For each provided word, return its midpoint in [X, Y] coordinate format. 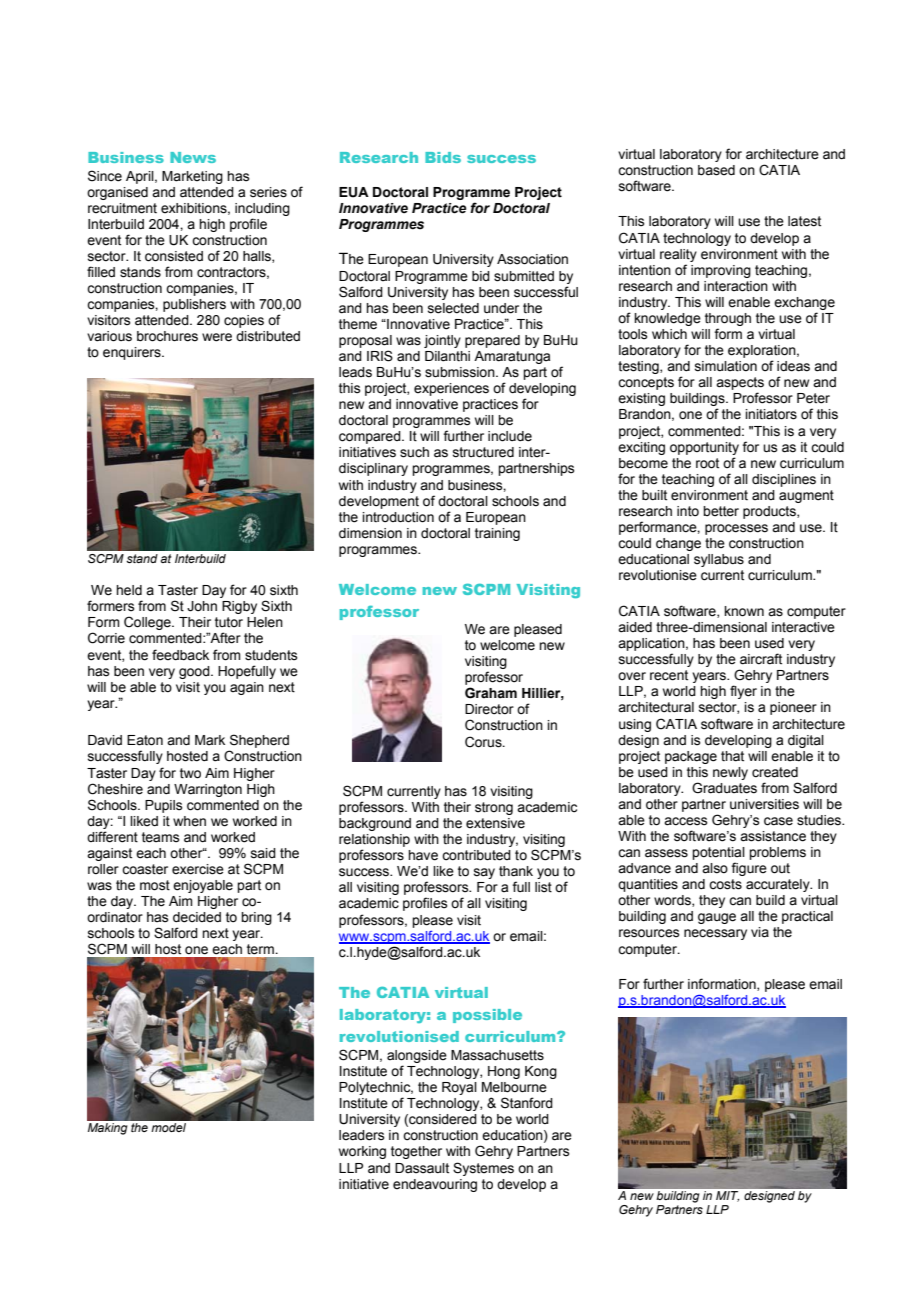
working [362, 1152]
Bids [443, 157]
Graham [491, 693]
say [484, 873]
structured [483, 452]
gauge [717, 918]
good [195, 672]
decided [197, 917]
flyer [743, 692]
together [416, 1152]
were [217, 337]
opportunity [704, 448]
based [716, 170]
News [193, 157]
